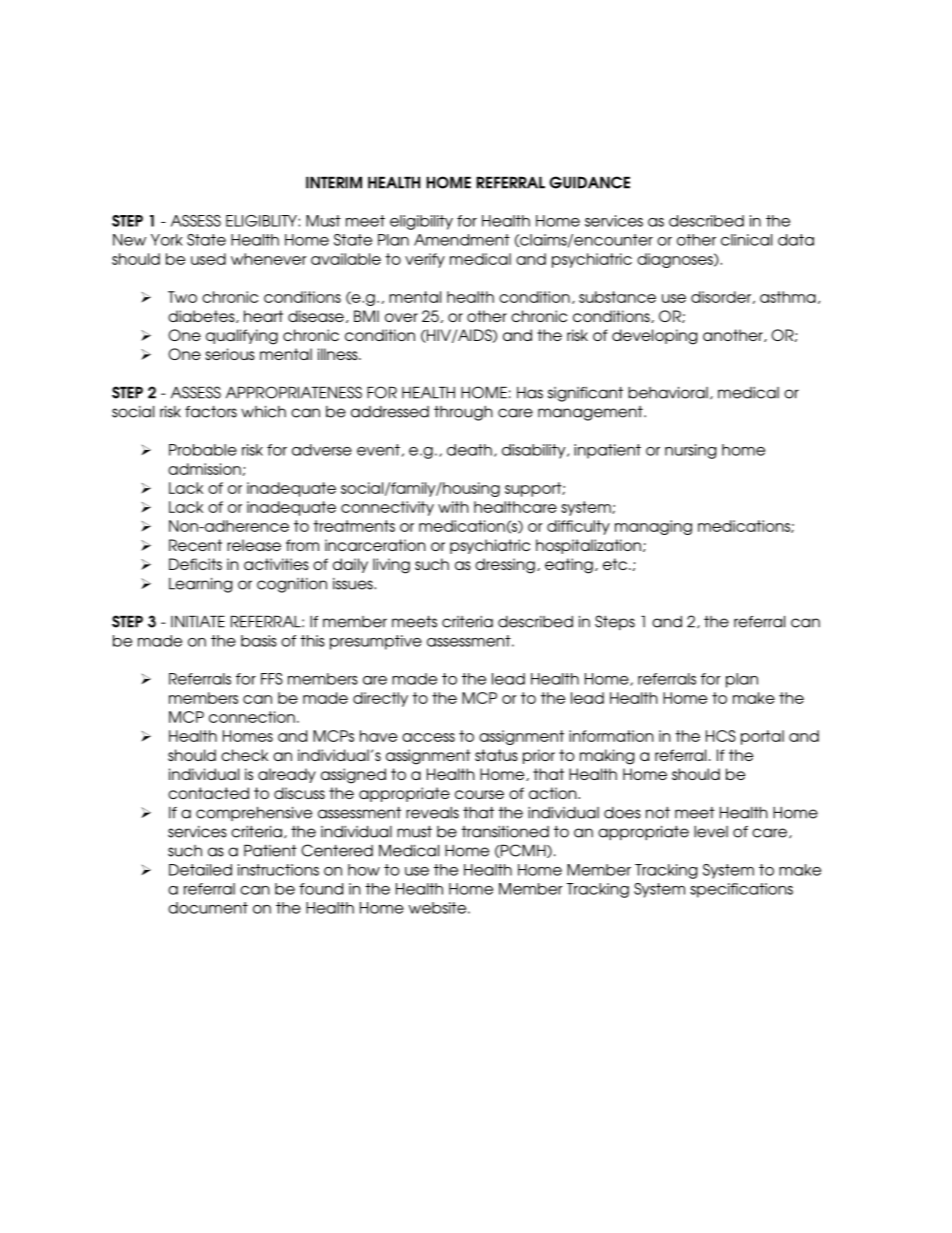 The width and height of the screenshot is (952, 1233). What do you see at coordinates (463, 413) in the screenshot?
I see `through` at bounding box center [463, 413].
